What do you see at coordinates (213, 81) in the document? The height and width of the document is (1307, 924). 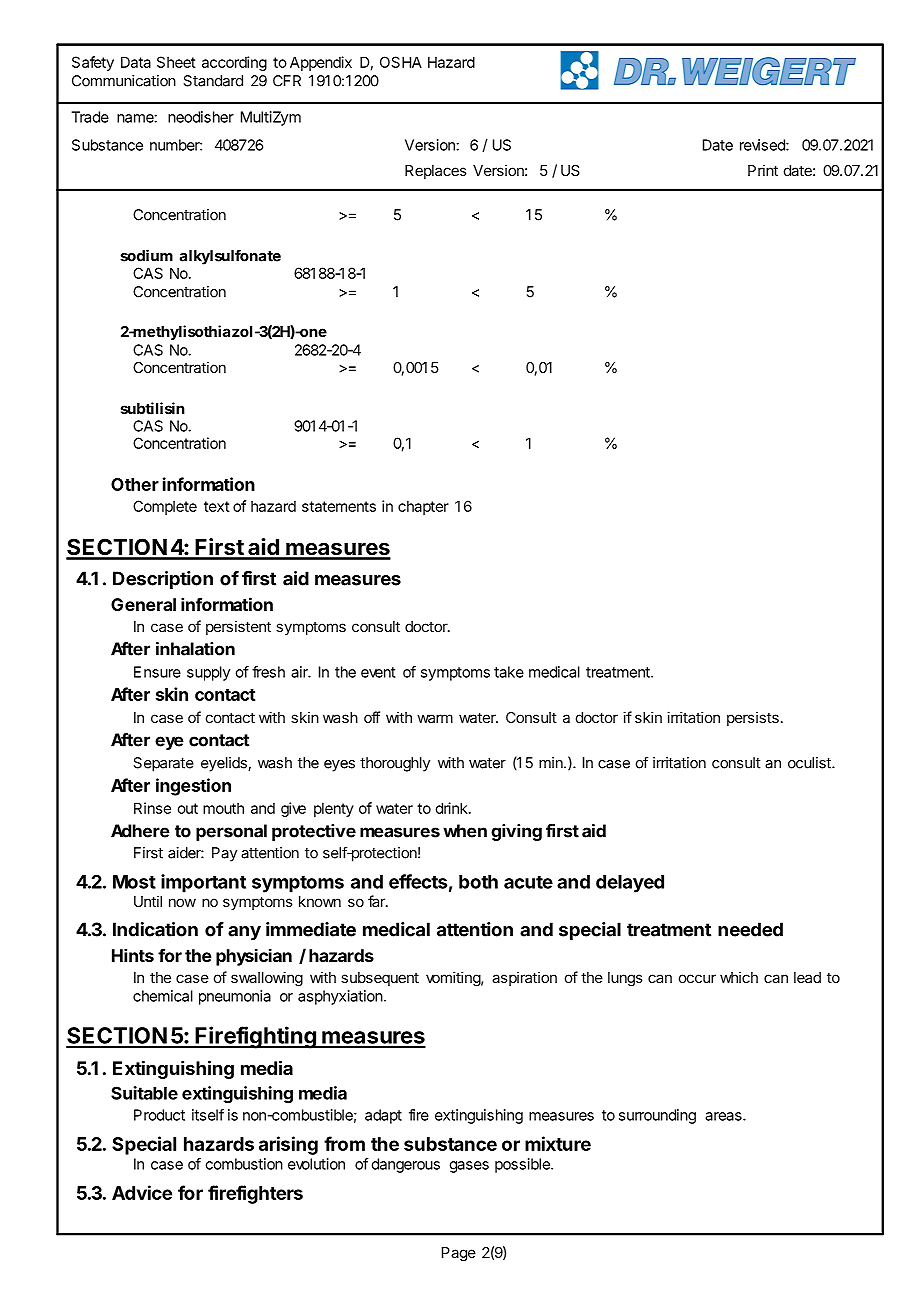 I see `Standard` at bounding box center [213, 81].
